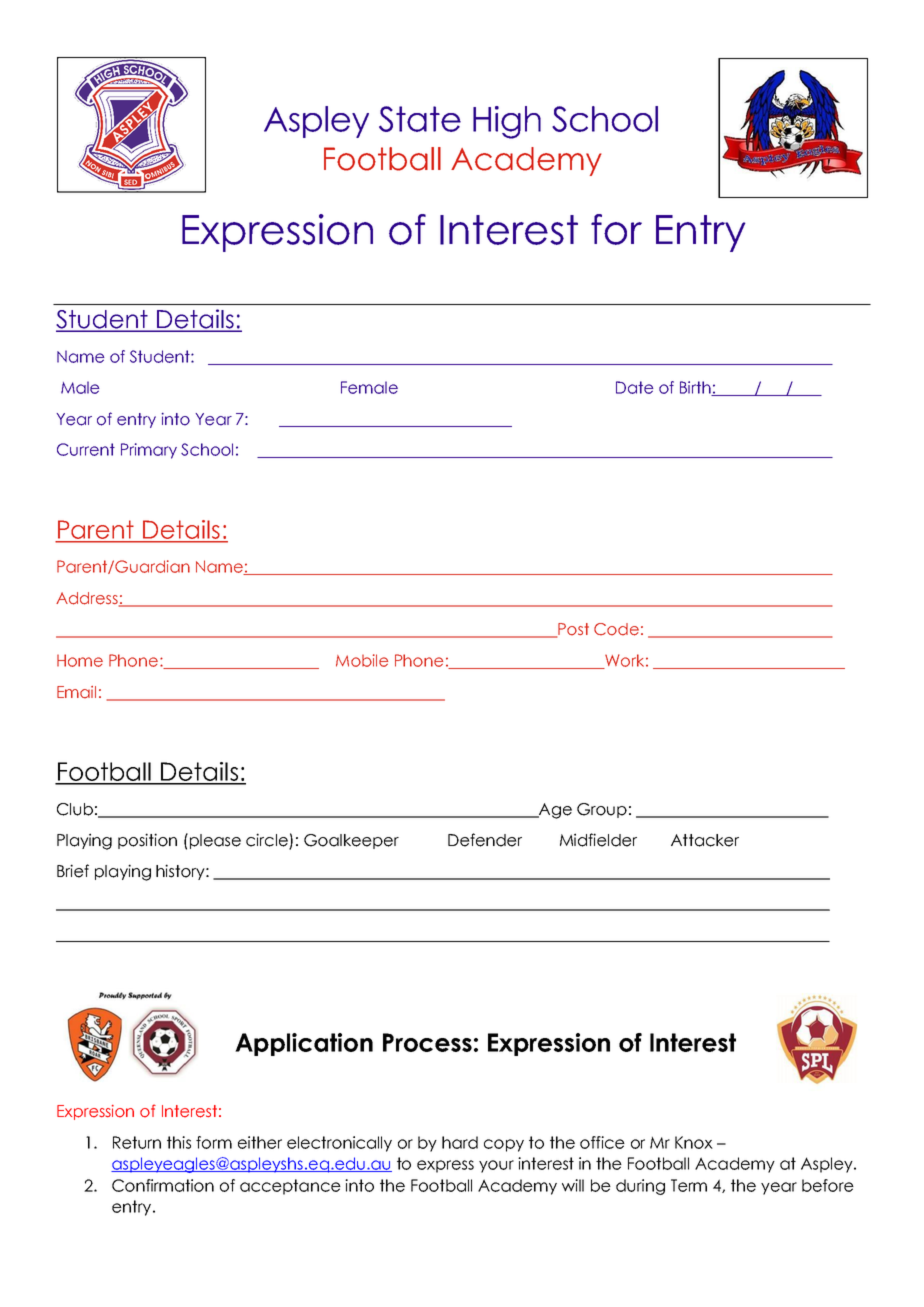  Describe the element at coordinates (420, 119) in the screenshot. I see `State` at that location.
